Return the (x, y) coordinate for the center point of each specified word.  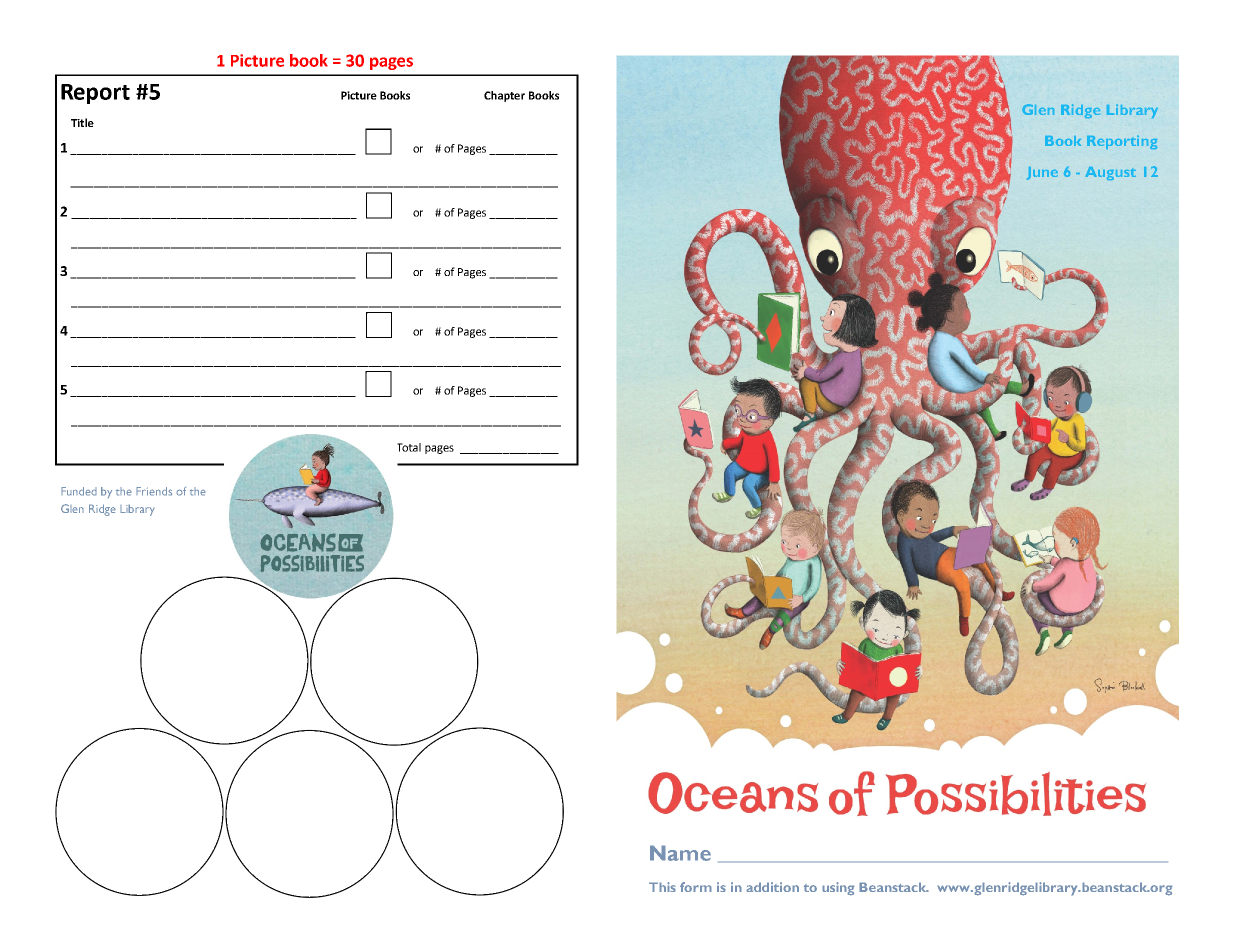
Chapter (504, 96)
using (838, 889)
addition (772, 887)
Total (409, 447)
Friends (154, 491)
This (662, 887)
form (696, 887)
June (1042, 173)
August (1110, 173)
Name (680, 853)
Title (82, 122)
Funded (79, 491)
